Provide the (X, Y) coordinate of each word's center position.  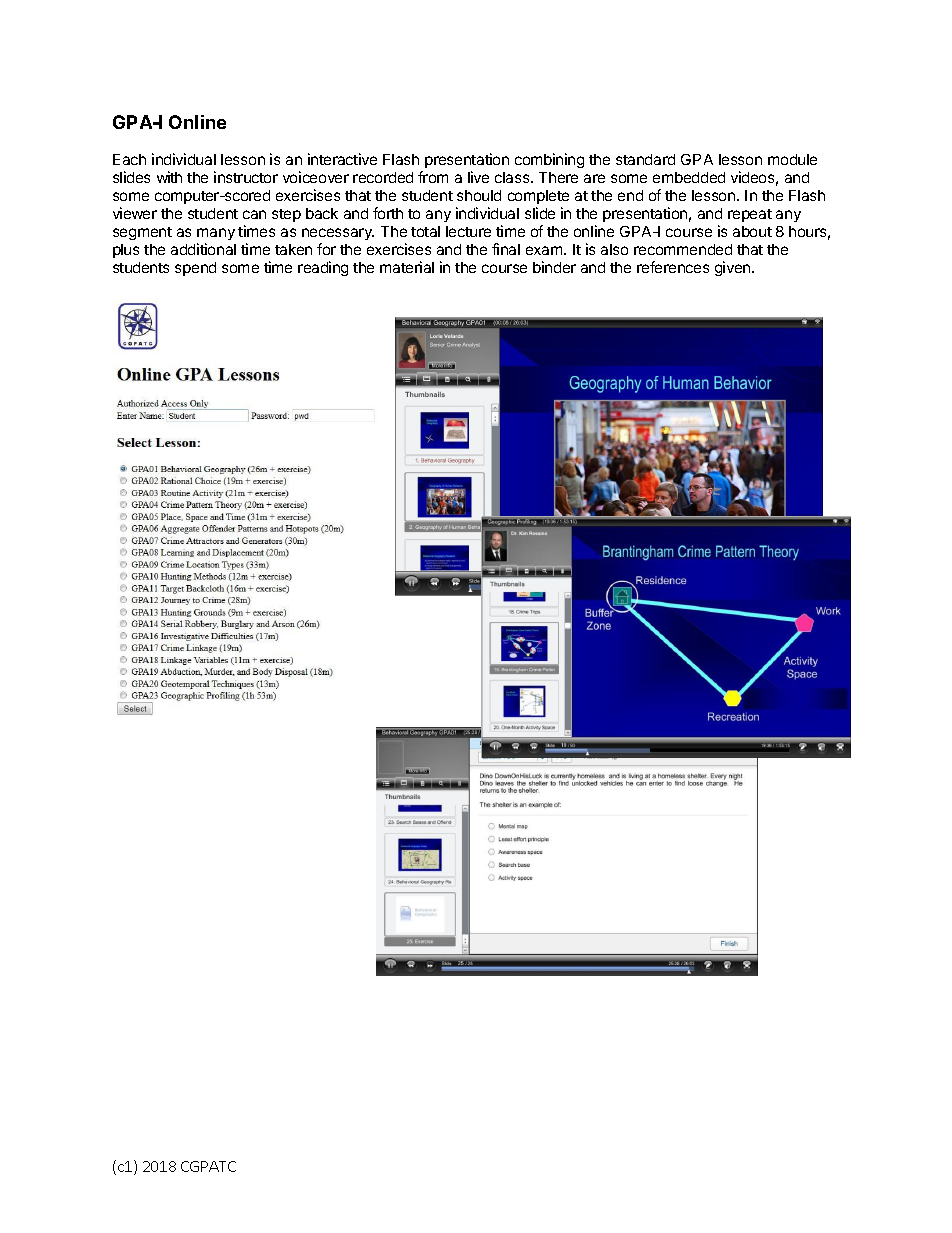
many (216, 234)
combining (549, 160)
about (752, 231)
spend (195, 269)
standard (645, 159)
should (479, 195)
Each (129, 159)
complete (538, 197)
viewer (135, 213)
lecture (468, 231)
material (407, 267)
